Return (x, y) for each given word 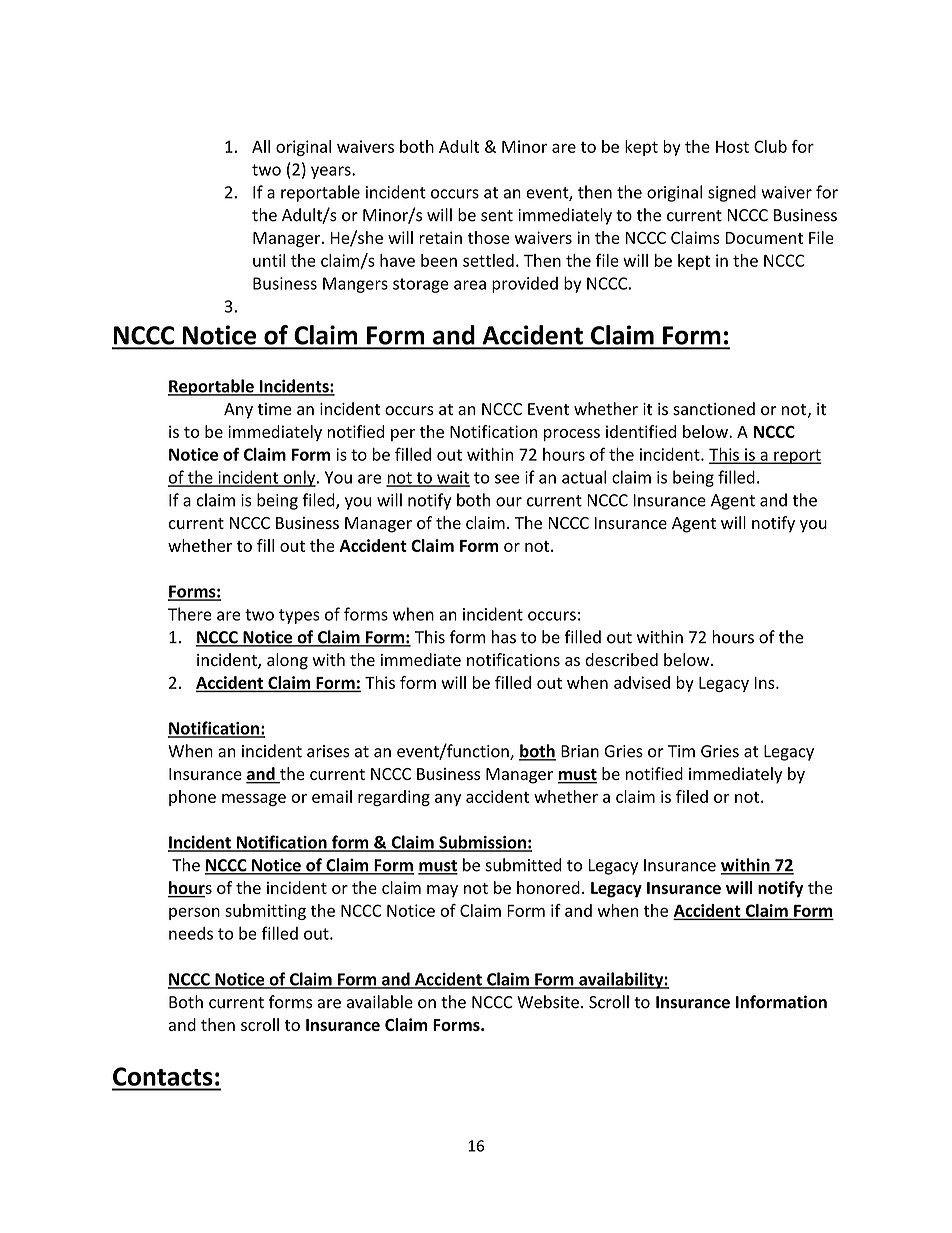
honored (548, 887)
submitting (265, 912)
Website (548, 1002)
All (261, 146)
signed (732, 193)
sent (497, 216)
